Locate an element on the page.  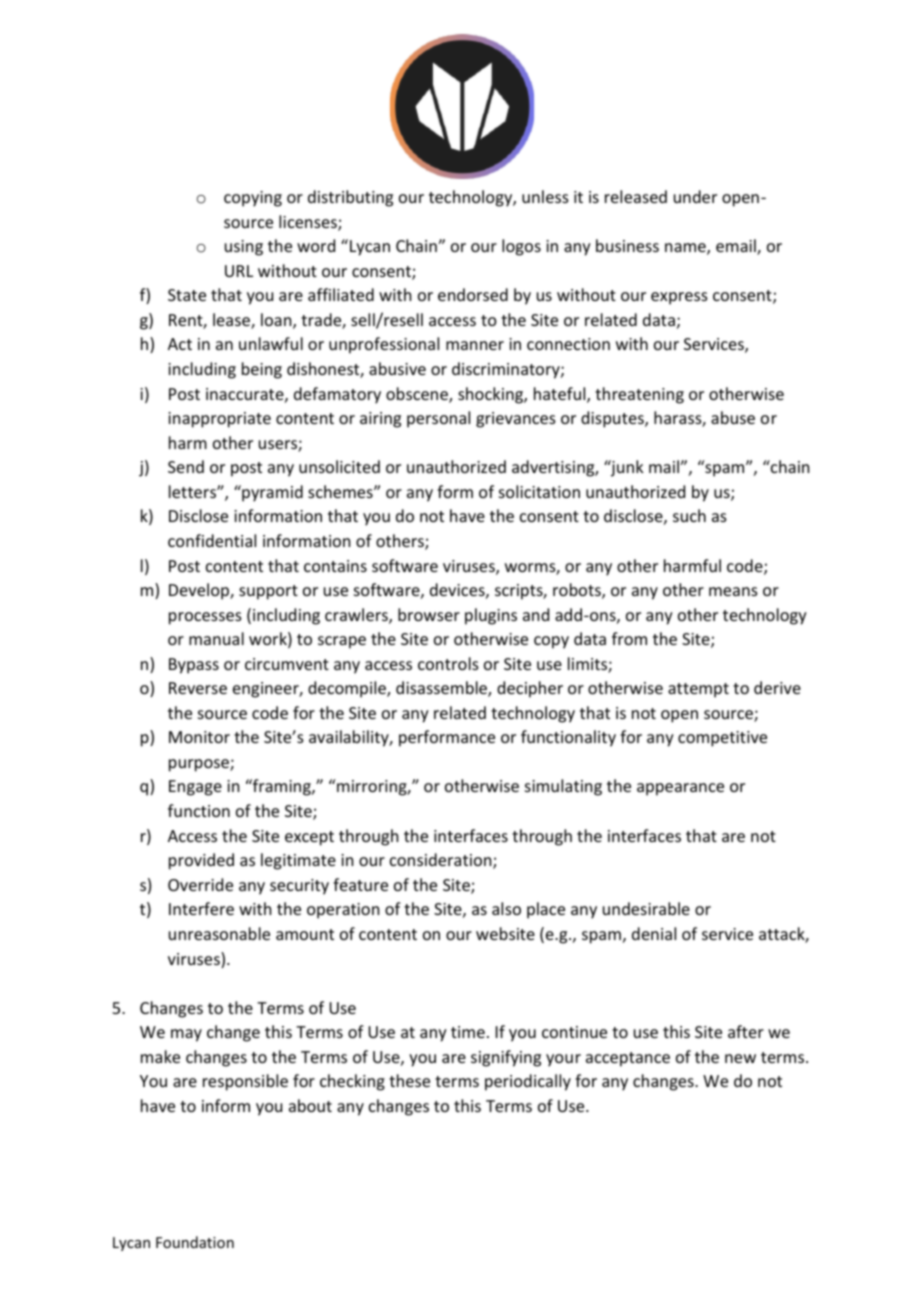
time is located at coordinates (468, 1032).
